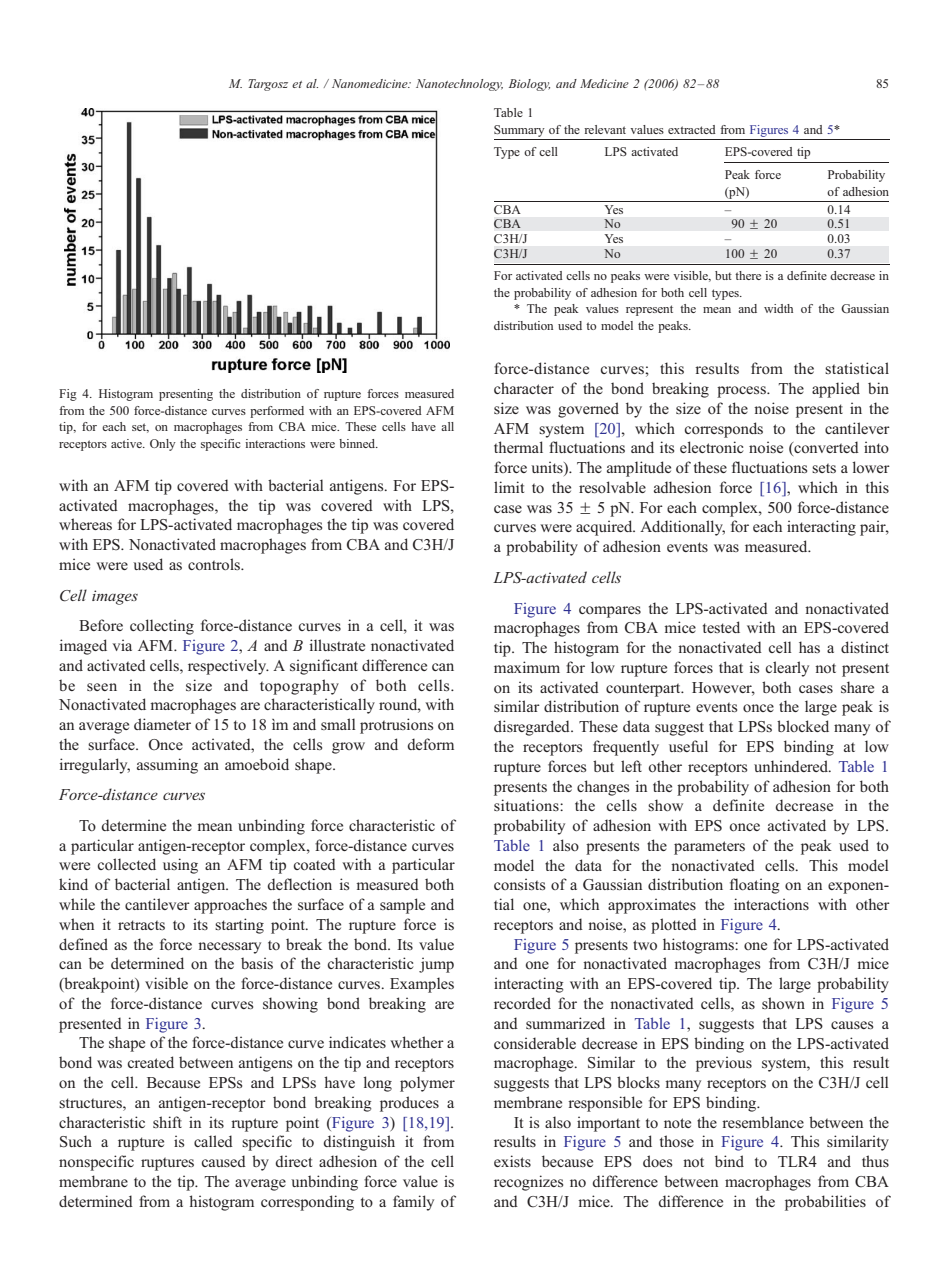 Image resolution: width=952 pixels, height=1280 pixels. Describe the element at coordinates (809, 647) in the screenshot. I see `has` at that location.
